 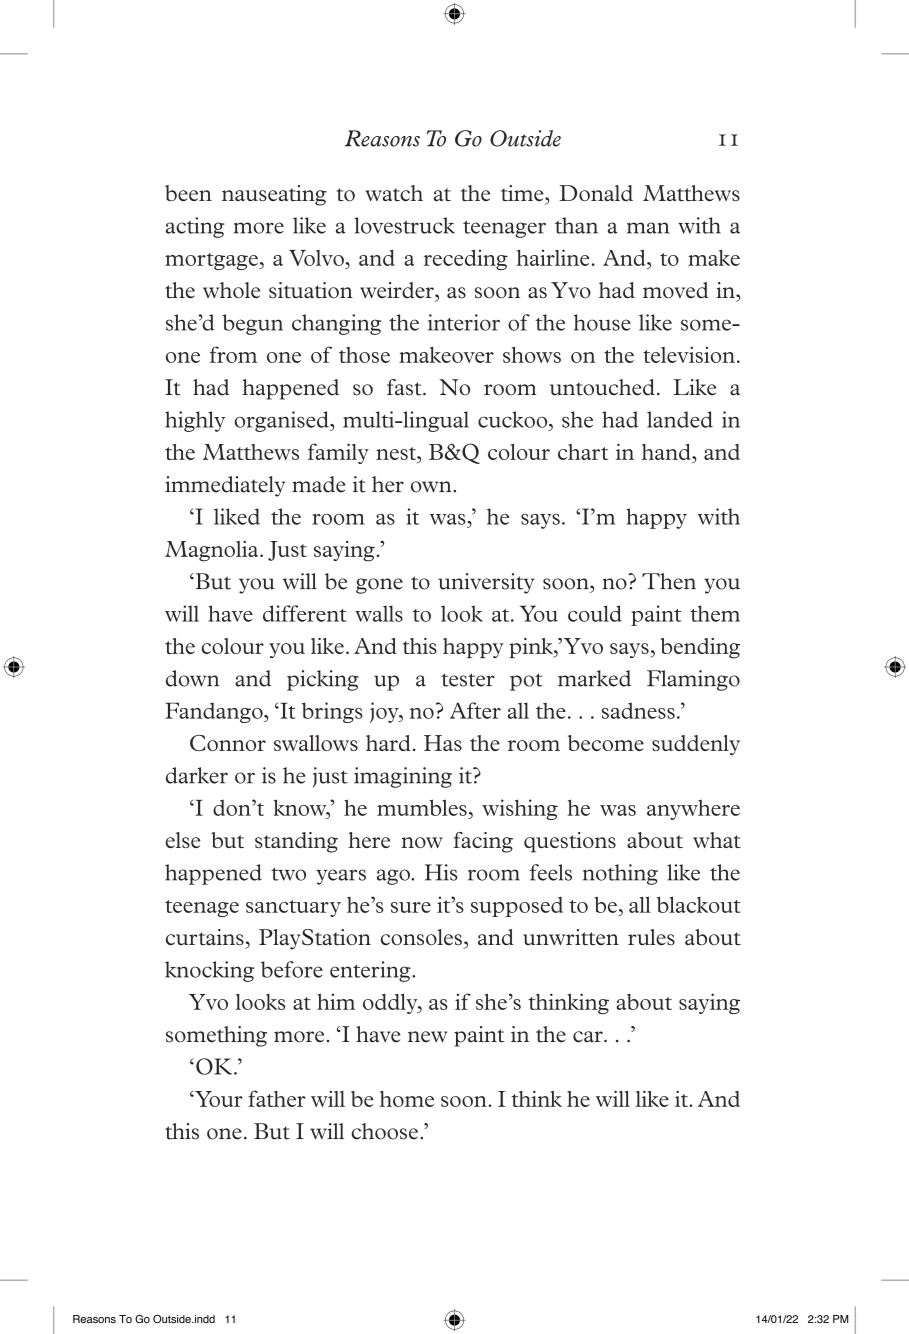 What do you see at coordinates (680, 419) in the screenshot?
I see `landed` at bounding box center [680, 419].
